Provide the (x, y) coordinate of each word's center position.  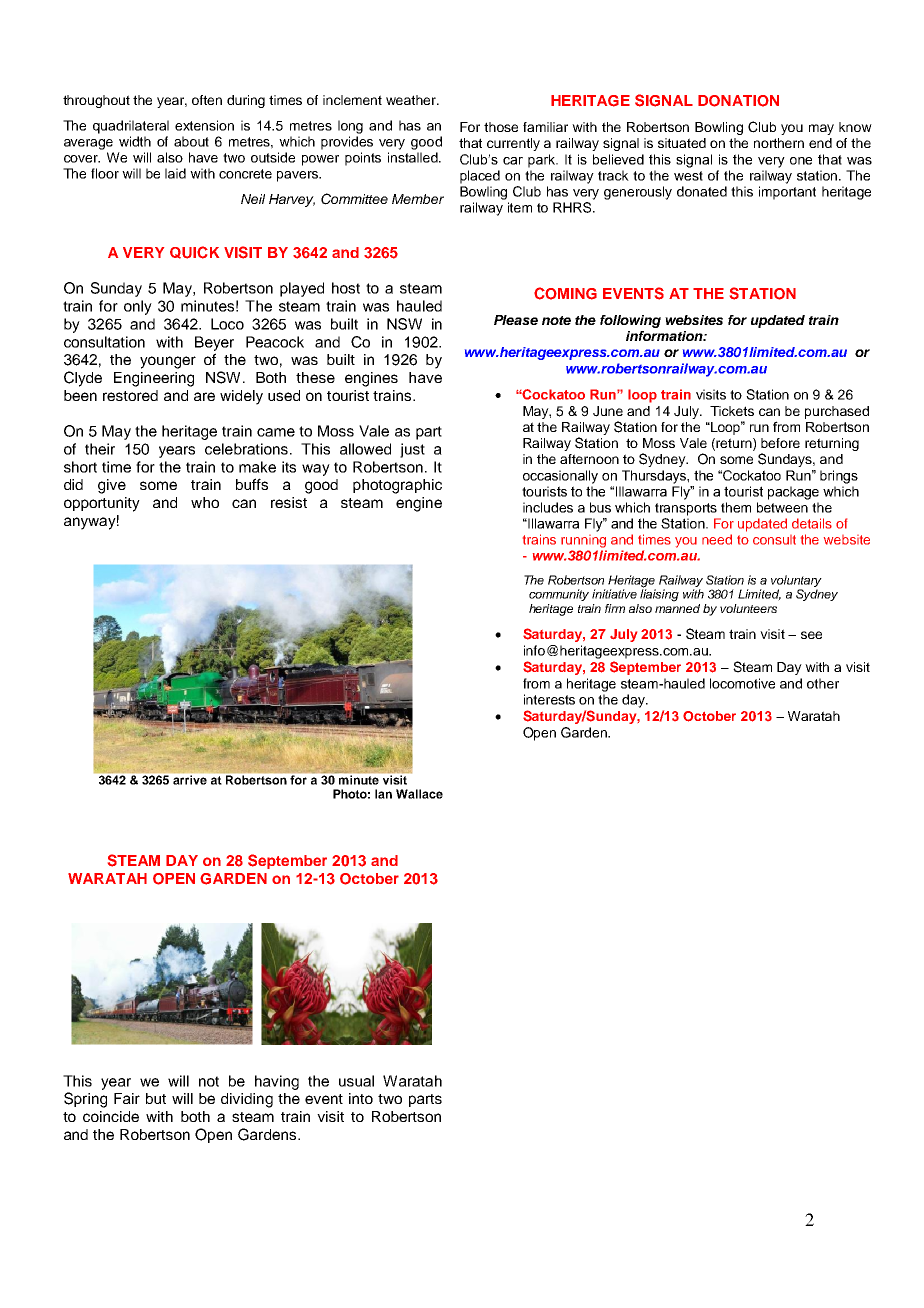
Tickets (732, 411)
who (205, 502)
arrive (190, 780)
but (156, 1098)
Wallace (419, 794)
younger (168, 362)
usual (356, 1081)
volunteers (748, 608)
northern (779, 143)
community (559, 595)
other (823, 683)
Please (516, 320)
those (501, 127)
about (191, 141)
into (361, 1098)
